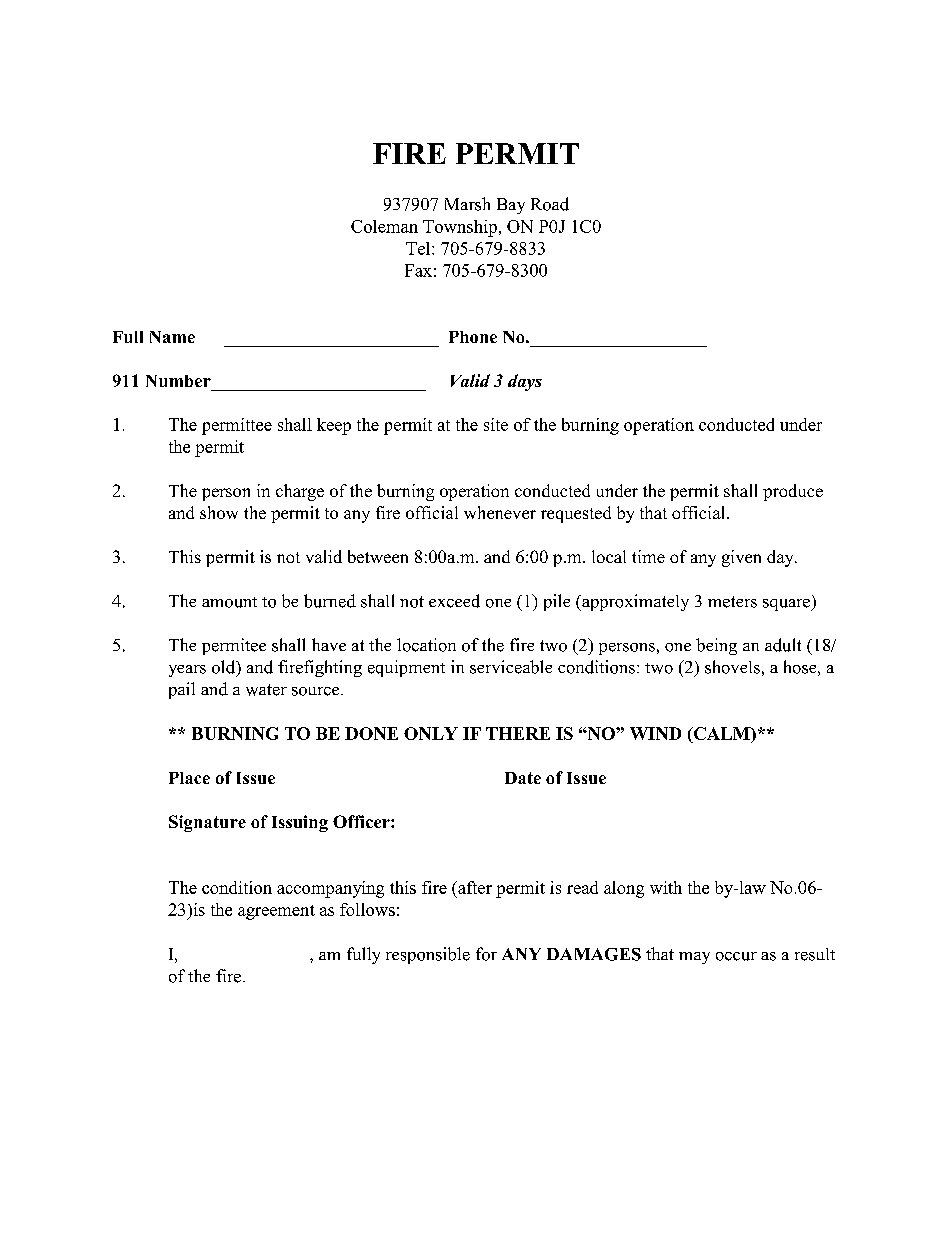  What do you see at coordinates (550, 204) in the image?
I see `Road` at bounding box center [550, 204].
